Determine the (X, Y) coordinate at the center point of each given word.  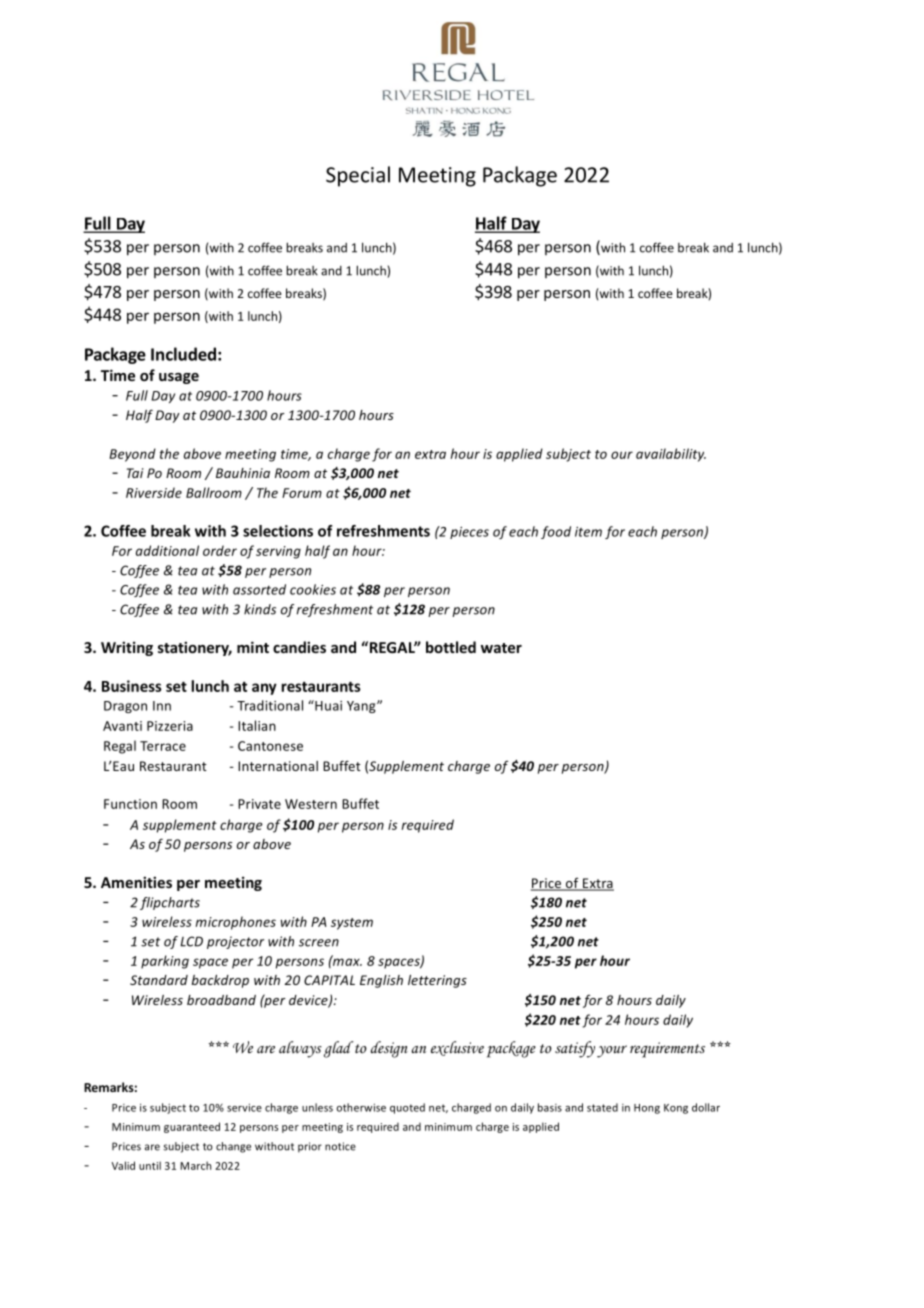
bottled (451, 647)
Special (358, 176)
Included (183, 354)
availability (671, 455)
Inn (162, 706)
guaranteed (192, 1127)
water (501, 648)
